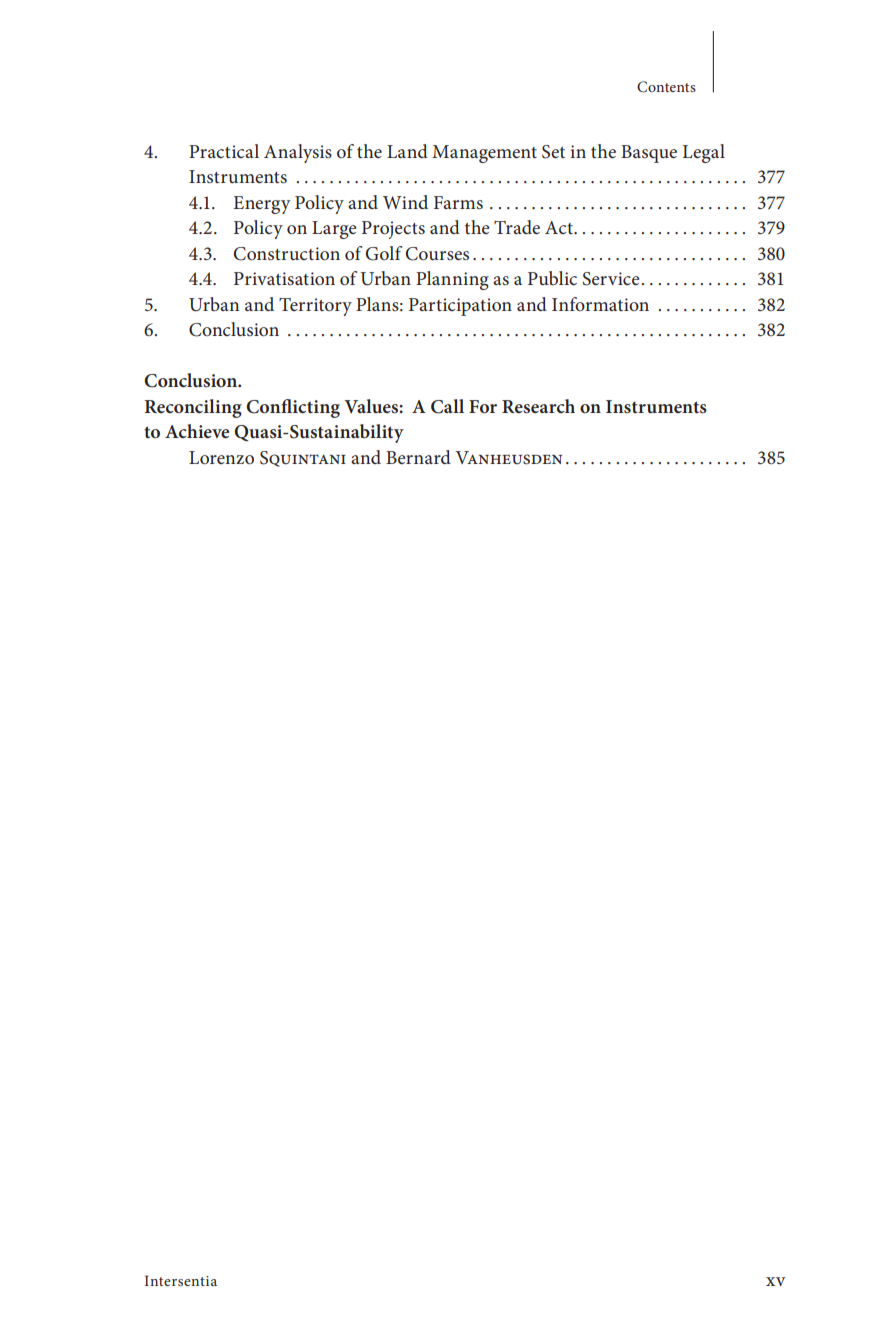 The image size is (896, 1341). What do you see at coordinates (221, 458) in the screenshot?
I see `Lorenzo` at bounding box center [221, 458].
